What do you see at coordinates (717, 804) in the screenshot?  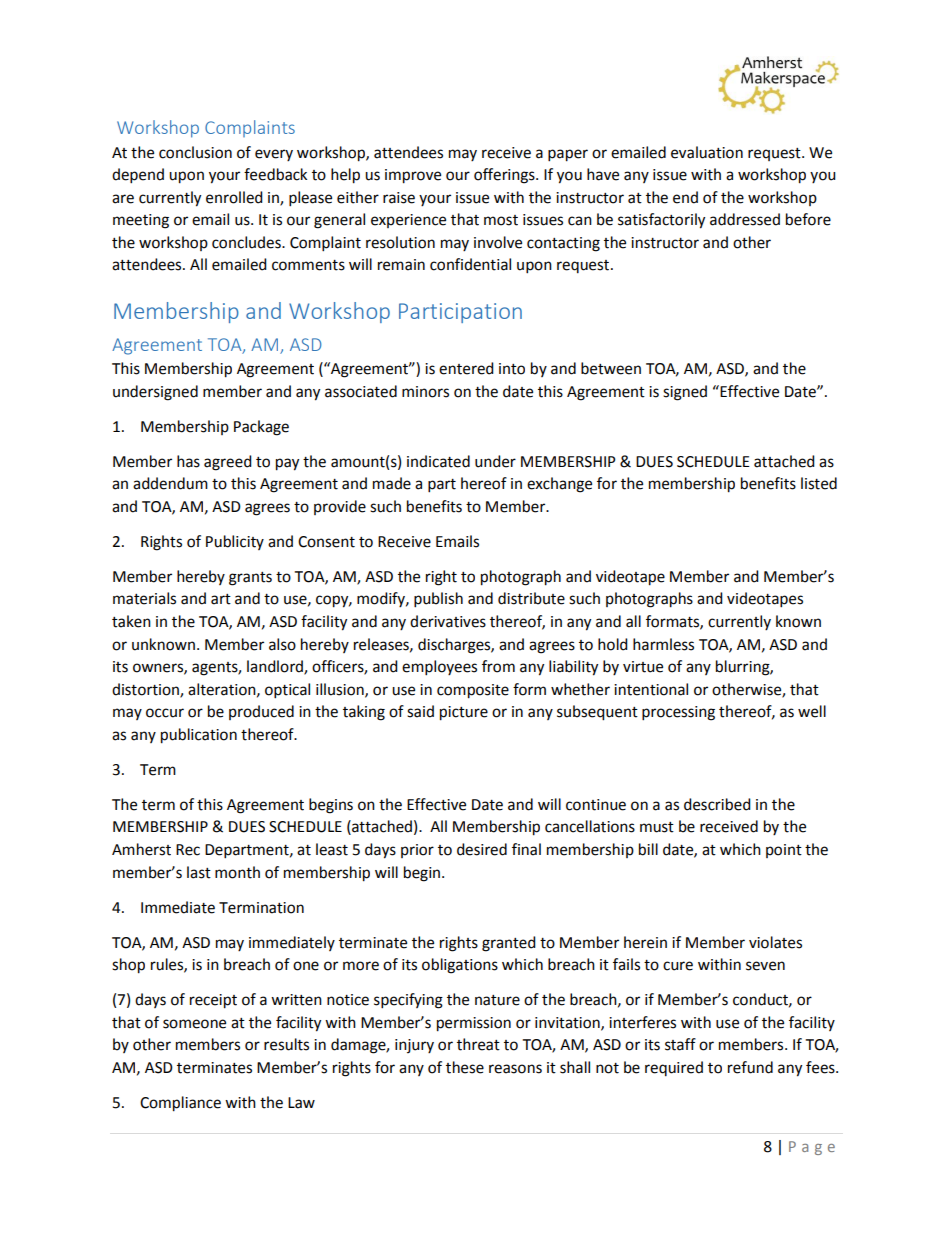 I see `described` at bounding box center [717, 804].
